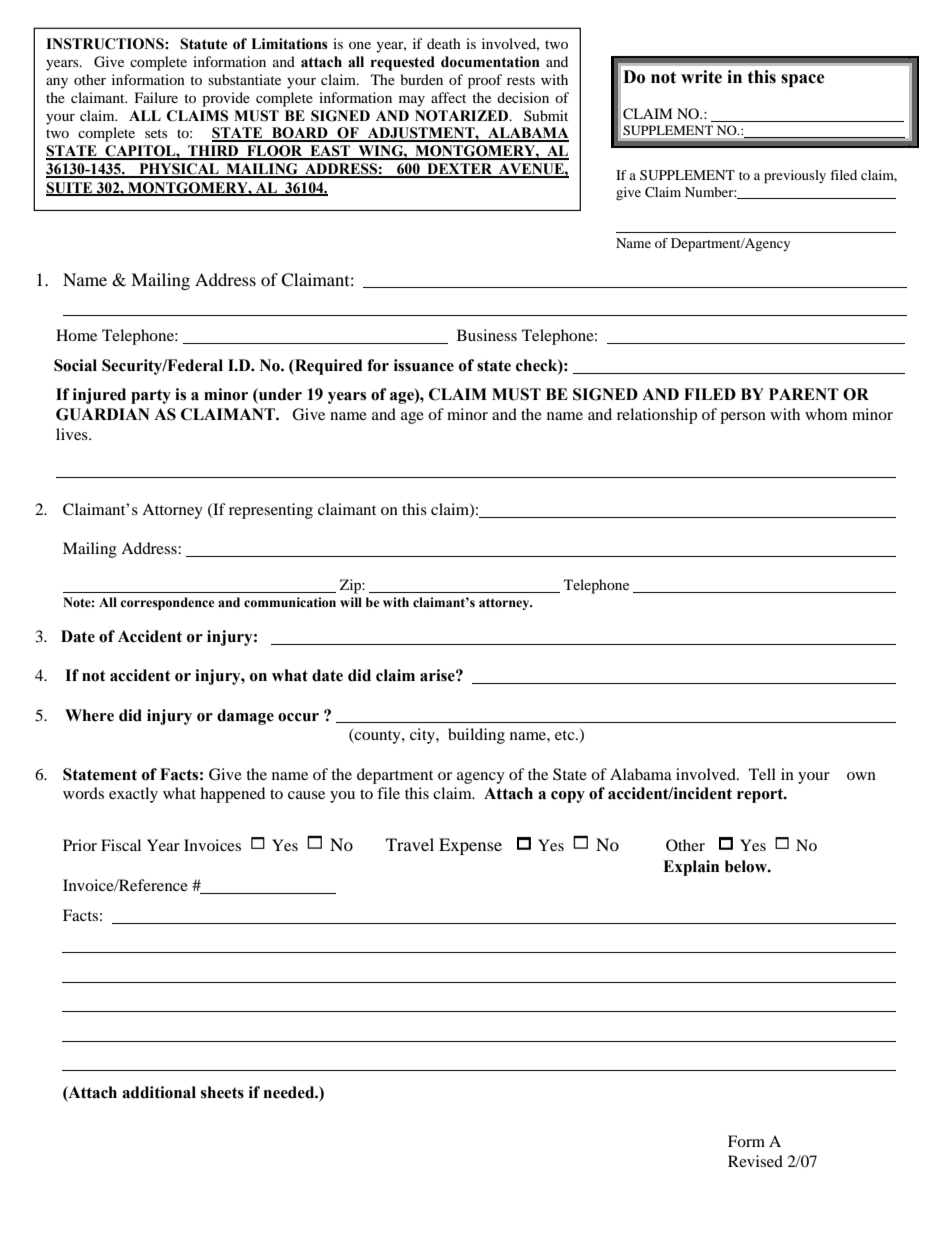 Image resolution: width=952 pixels, height=1233 pixels. I want to click on proof, so click(485, 81).
